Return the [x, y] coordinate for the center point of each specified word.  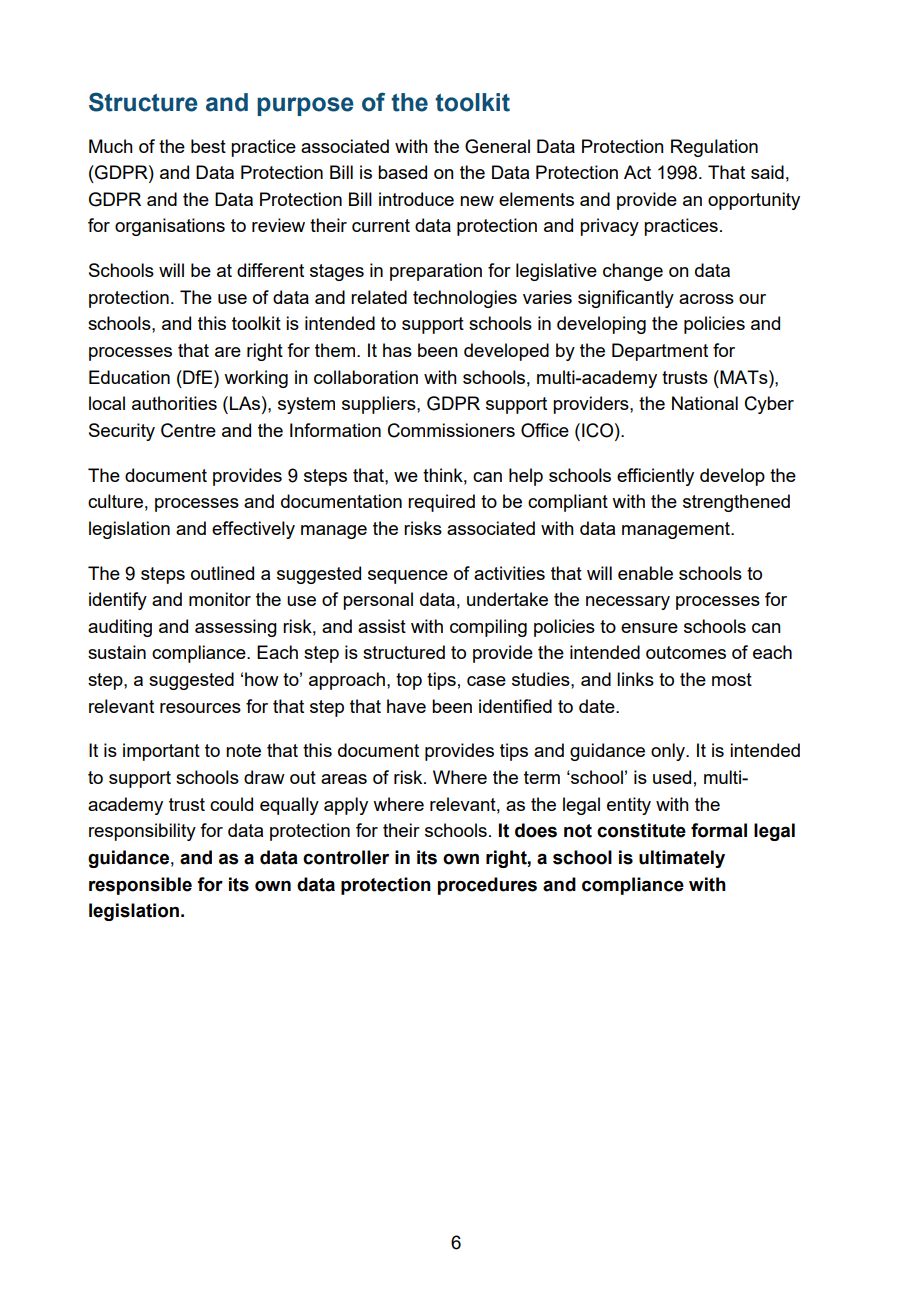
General [497, 146]
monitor [220, 599]
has [397, 350]
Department [660, 352]
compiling [488, 628]
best [208, 146]
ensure [649, 628]
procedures [487, 886]
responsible [140, 886]
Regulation [714, 148]
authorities [174, 403]
